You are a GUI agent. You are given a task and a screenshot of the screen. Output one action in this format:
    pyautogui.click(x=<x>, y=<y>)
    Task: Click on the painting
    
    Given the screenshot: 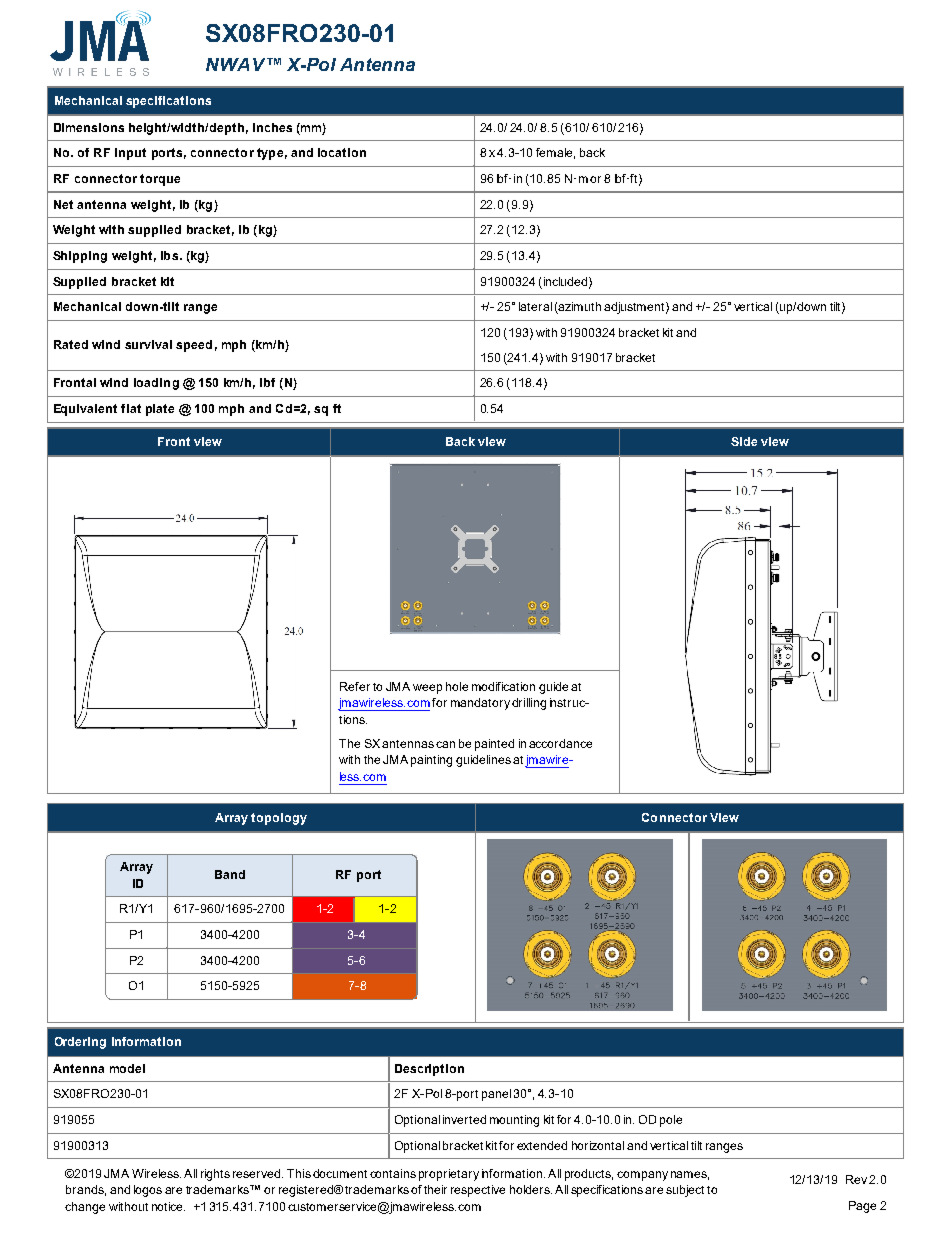 What is the action you would take?
    pyautogui.click(x=431, y=761)
